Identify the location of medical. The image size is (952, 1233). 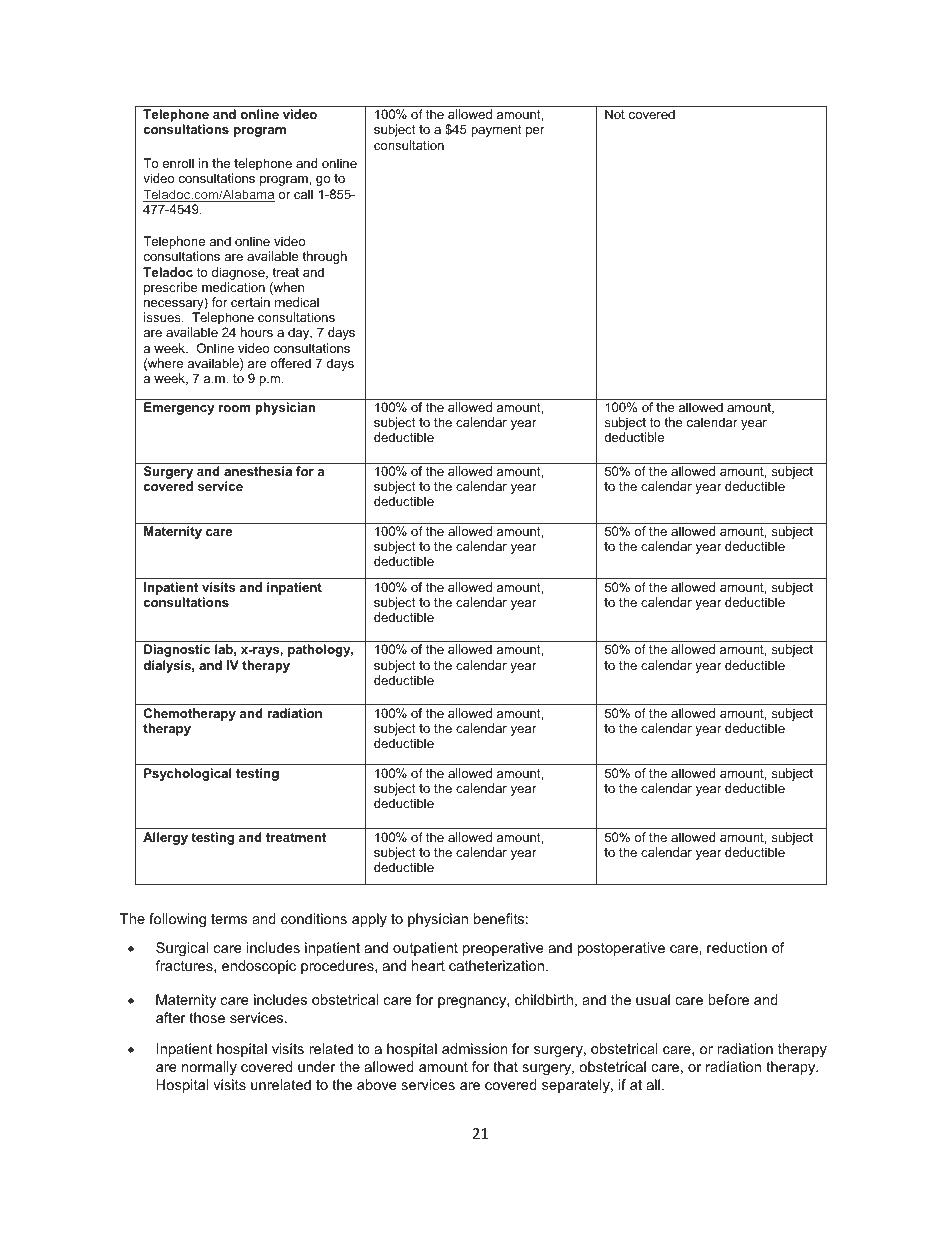
(297, 302).
